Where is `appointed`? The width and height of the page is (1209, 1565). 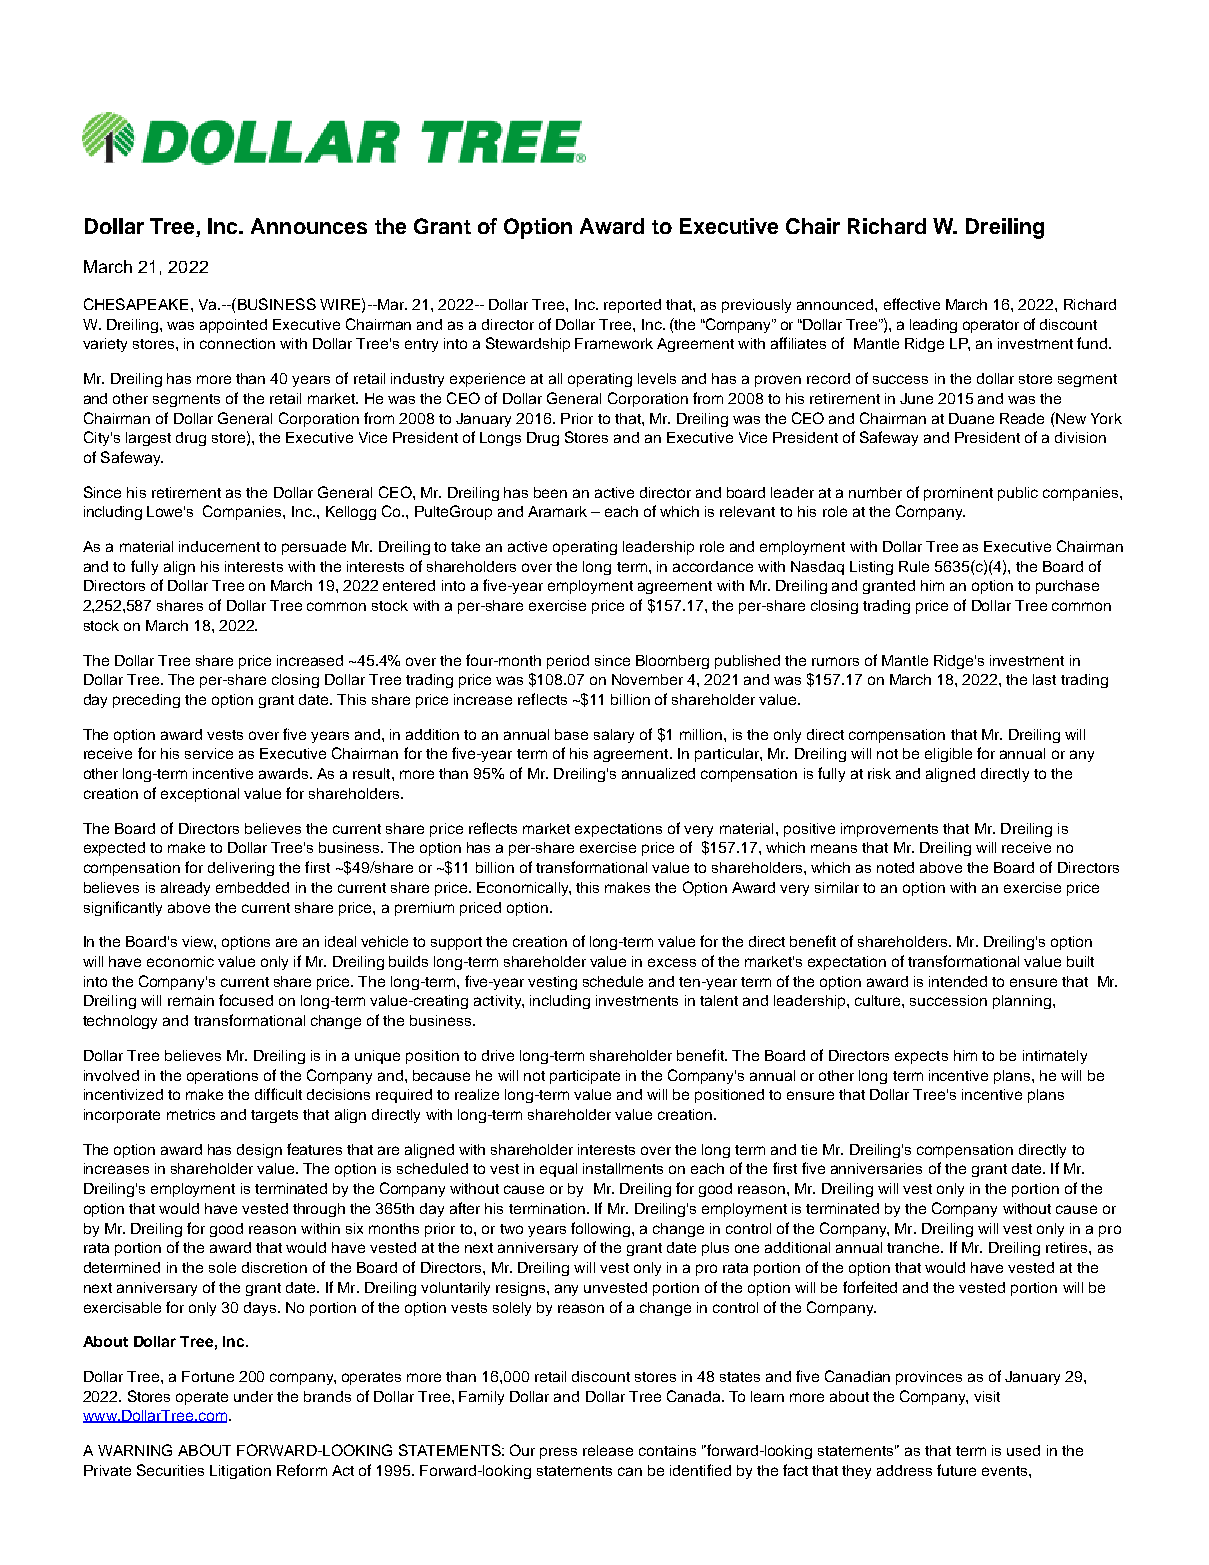
appointed is located at coordinates (233, 326).
